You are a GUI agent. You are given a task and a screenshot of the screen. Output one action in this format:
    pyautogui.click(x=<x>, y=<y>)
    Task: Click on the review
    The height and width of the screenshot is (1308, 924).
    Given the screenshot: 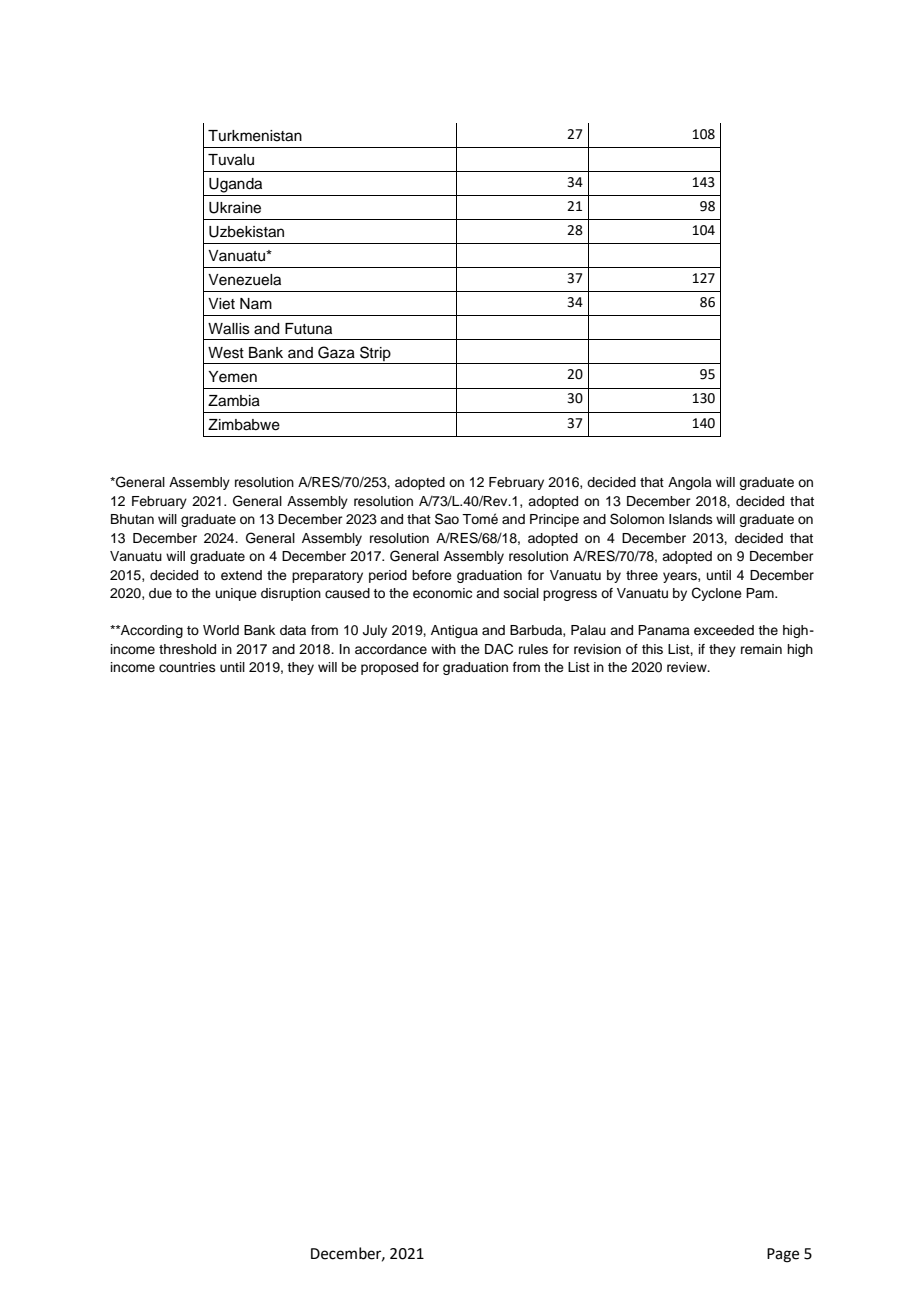 What is the action you would take?
    pyautogui.click(x=688, y=667)
